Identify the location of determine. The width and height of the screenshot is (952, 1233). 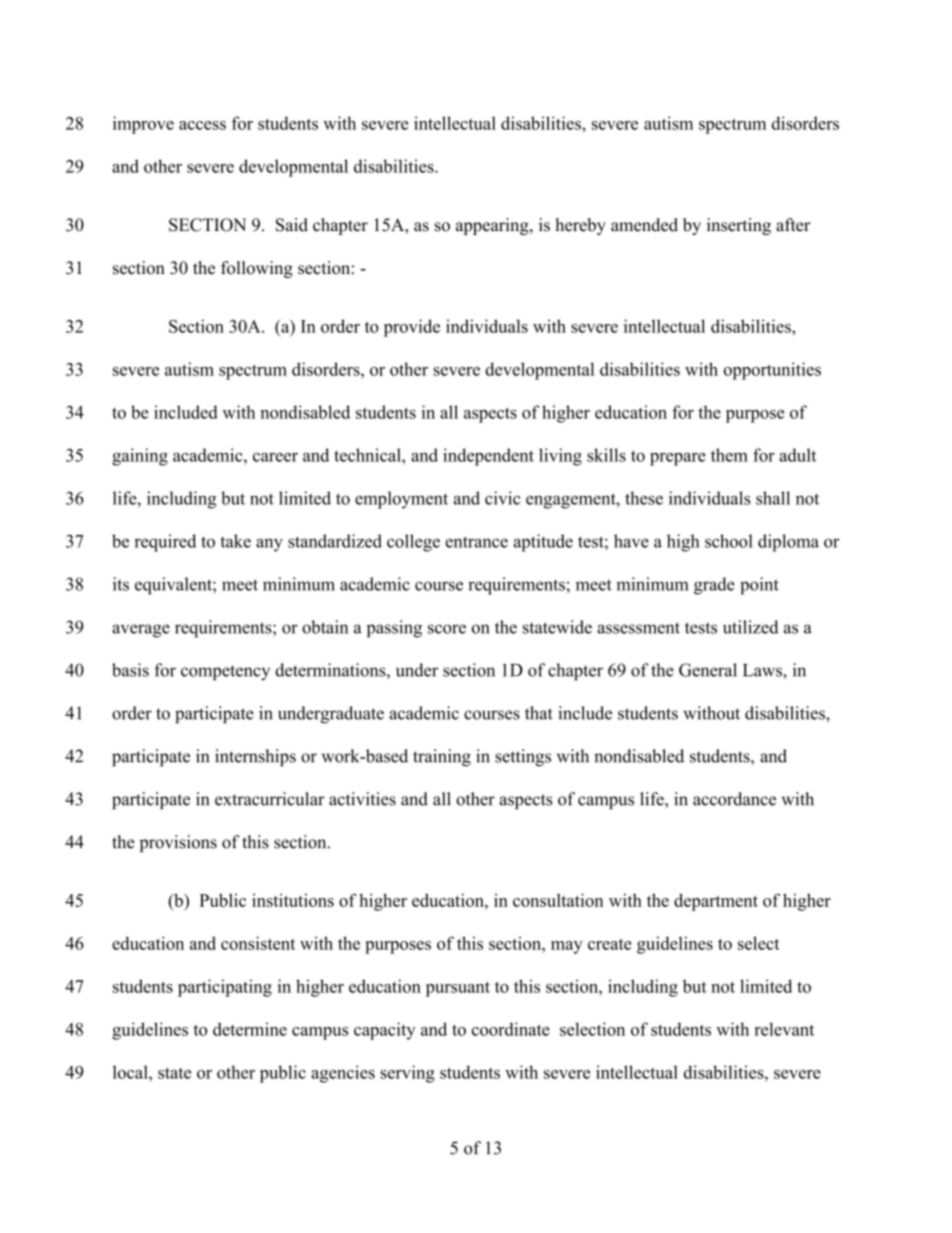
(250, 1029).
